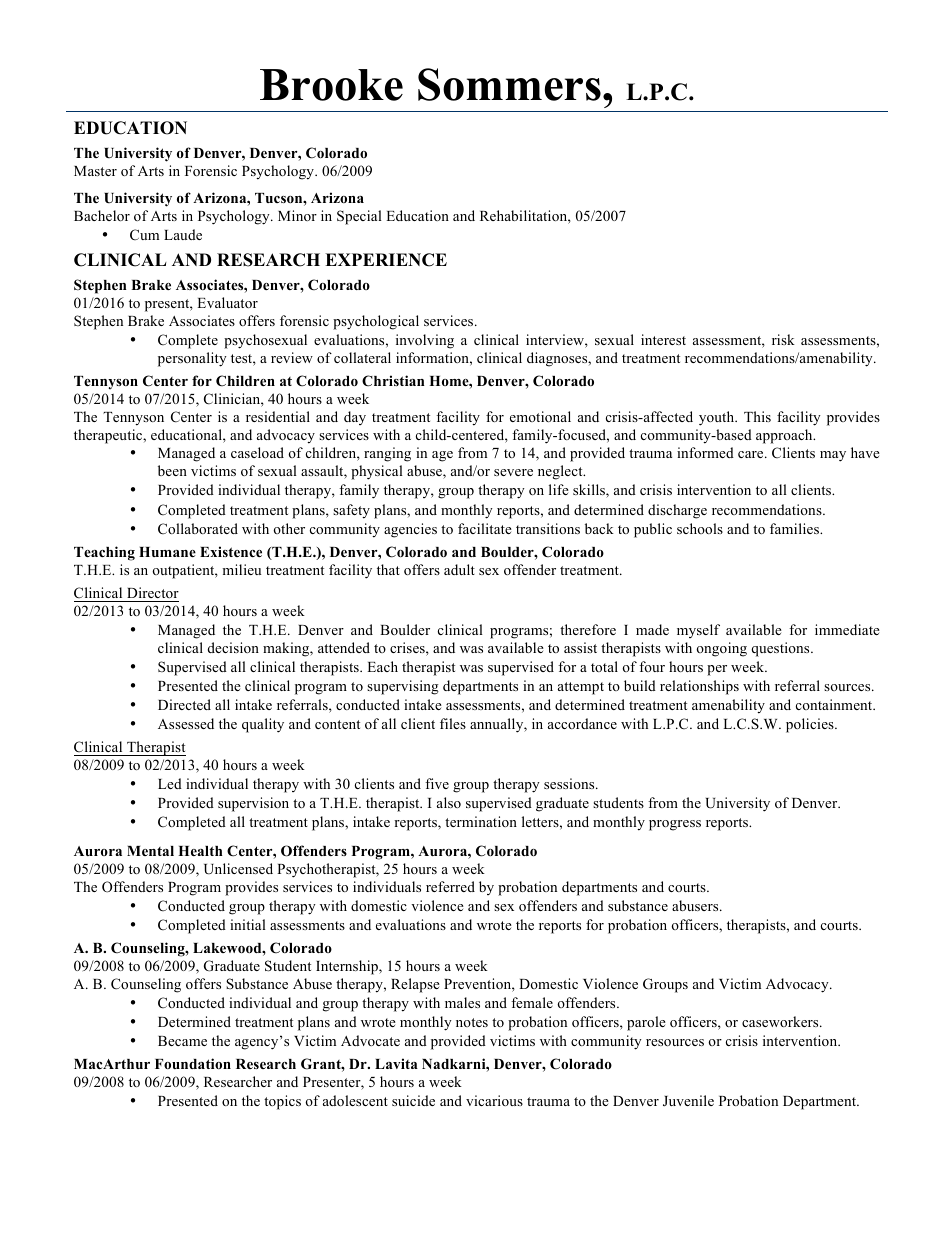 This screenshot has width=952, height=1233. I want to click on progress, so click(675, 825).
